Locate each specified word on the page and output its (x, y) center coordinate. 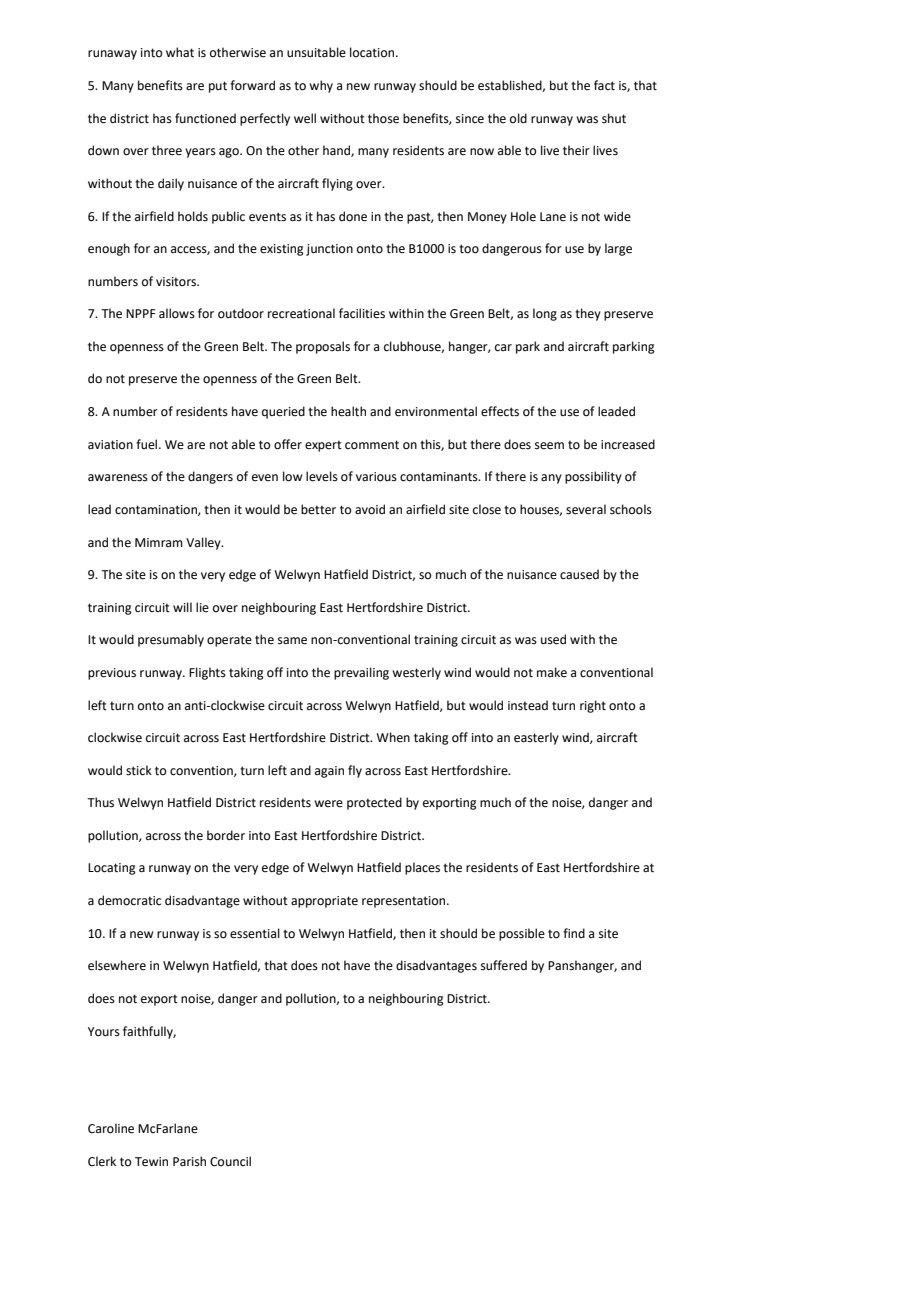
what (180, 52)
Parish (189, 1161)
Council (230, 1161)
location (373, 52)
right (593, 706)
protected (374, 803)
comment (372, 445)
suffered (504, 965)
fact (604, 85)
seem (549, 446)
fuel (148, 444)
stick (139, 770)
